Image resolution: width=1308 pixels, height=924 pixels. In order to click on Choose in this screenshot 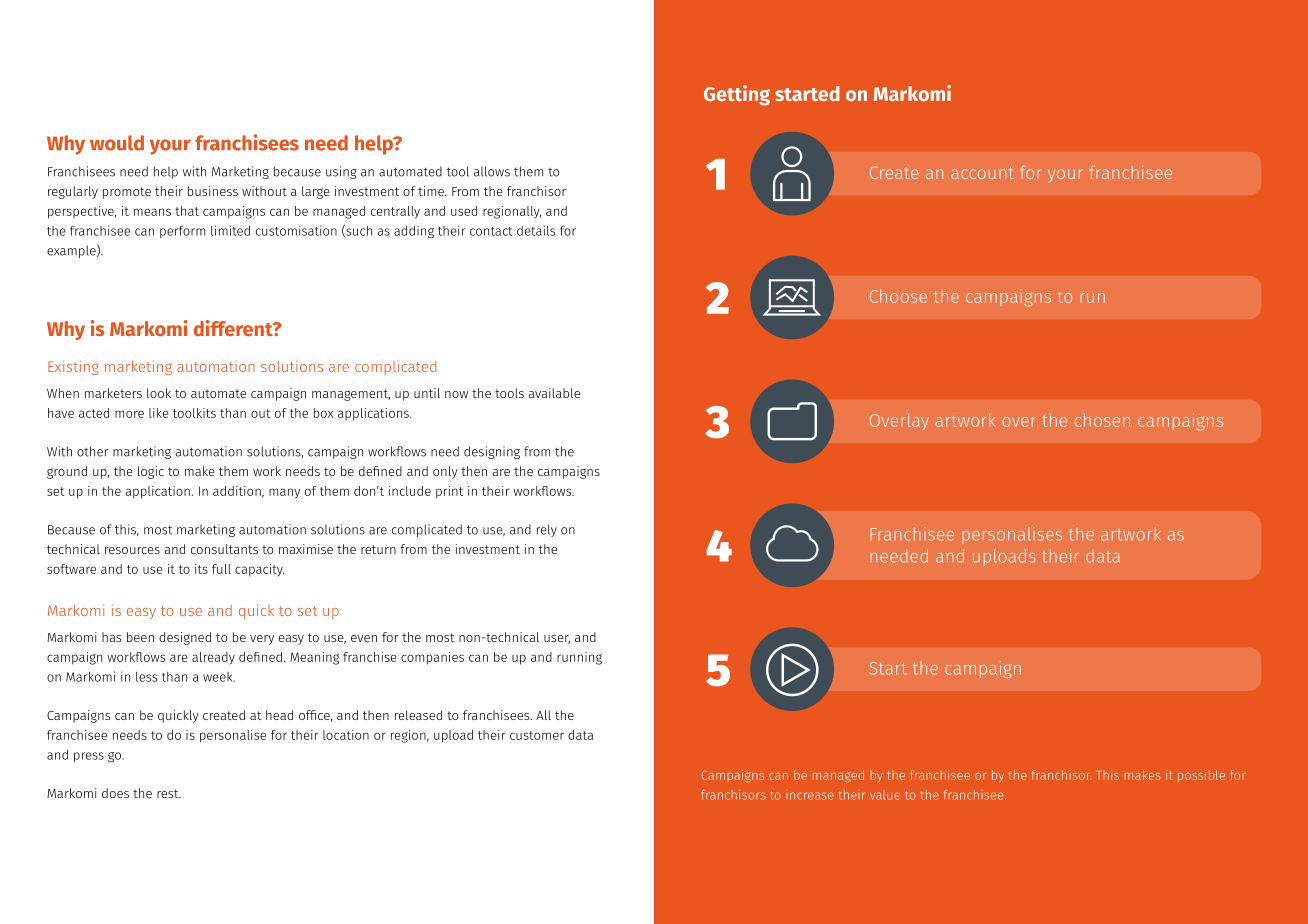, I will do `click(898, 296)`.
